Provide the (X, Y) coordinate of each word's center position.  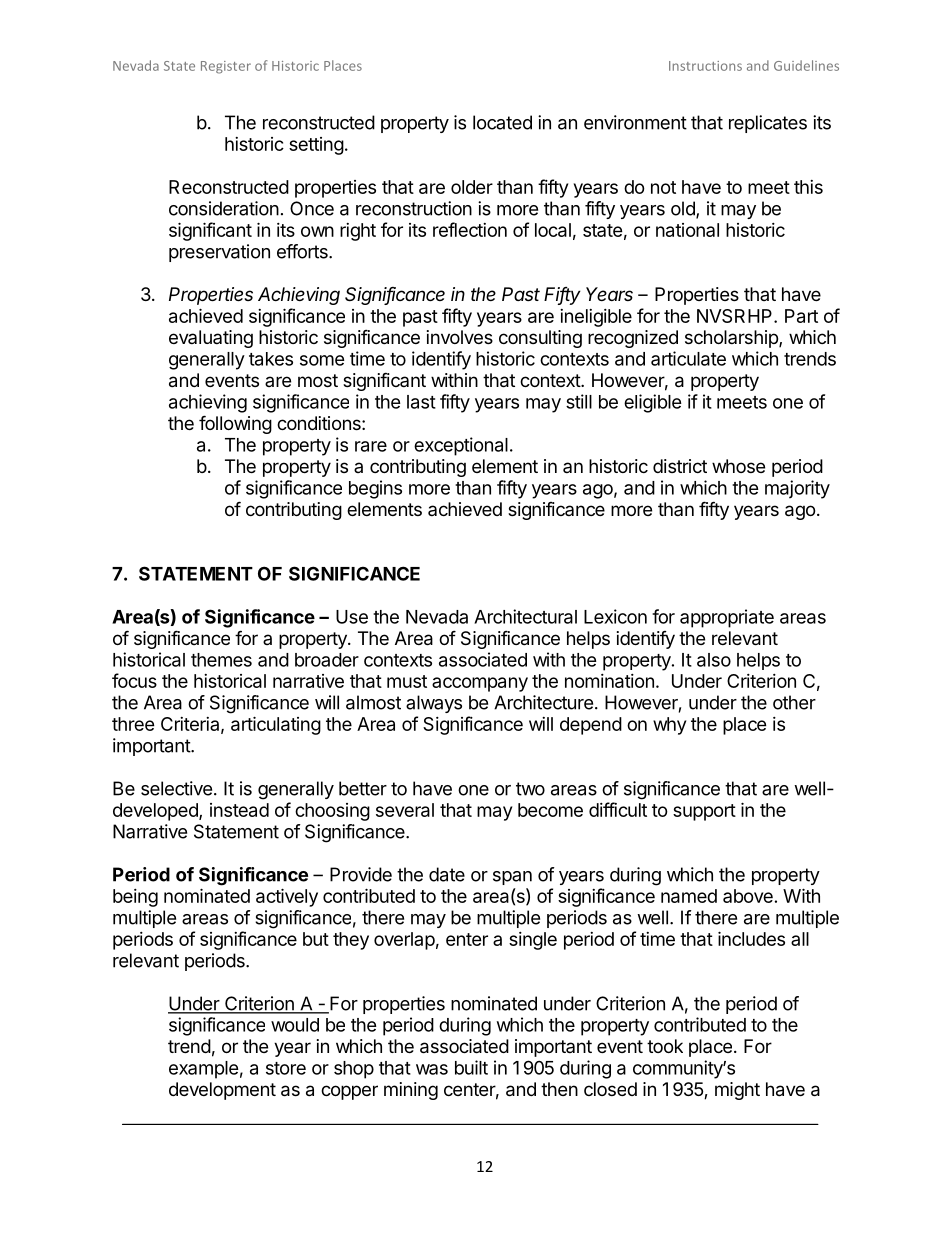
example (204, 1070)
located (502, 122)
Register (226, 67)
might (737, 1091)
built (471, 1067)
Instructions (705, 66)
